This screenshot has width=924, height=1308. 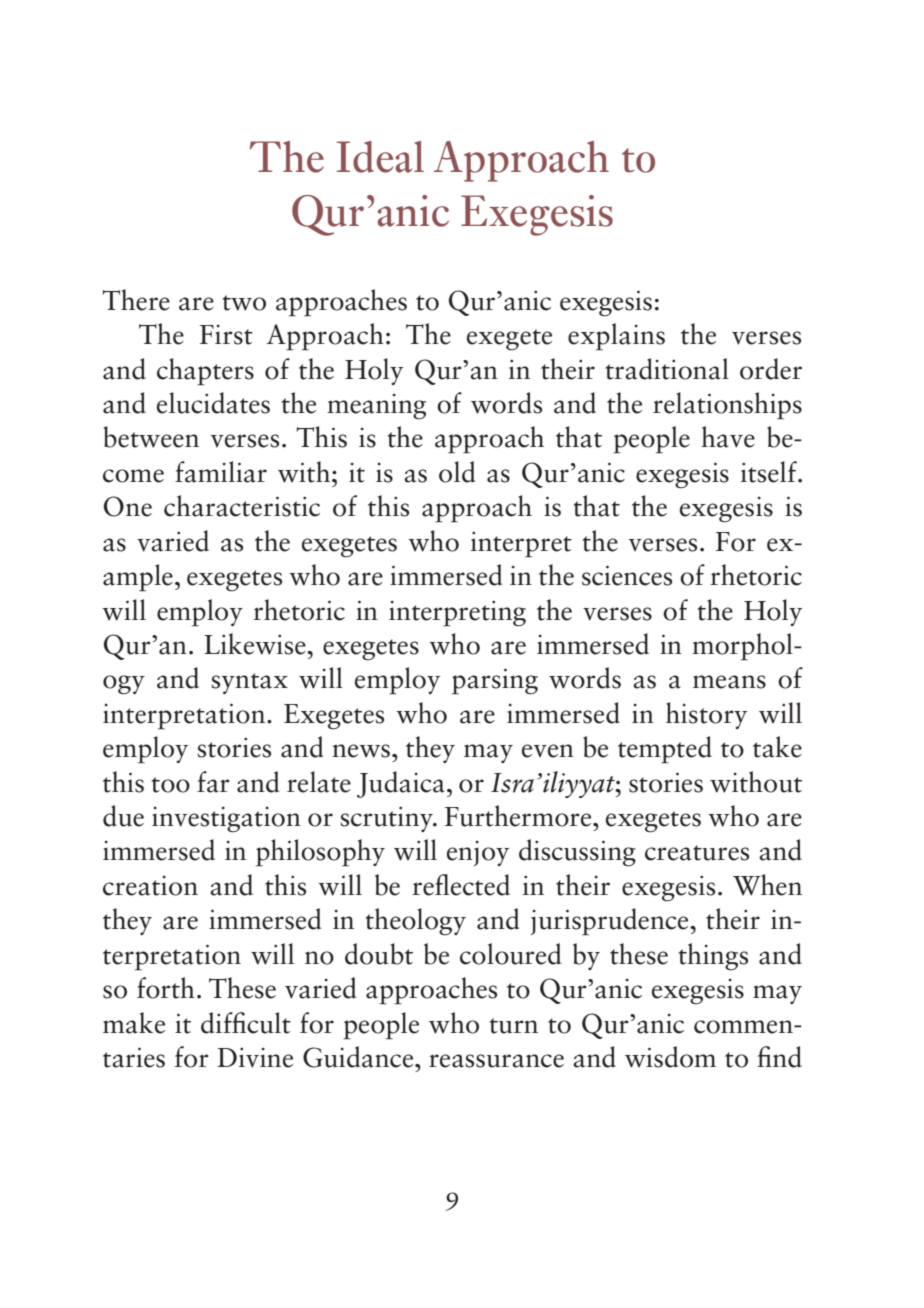 What do you see at coordinates (728, 437) in the screenshot?
I see `have` at bounding box center [728, 437].
